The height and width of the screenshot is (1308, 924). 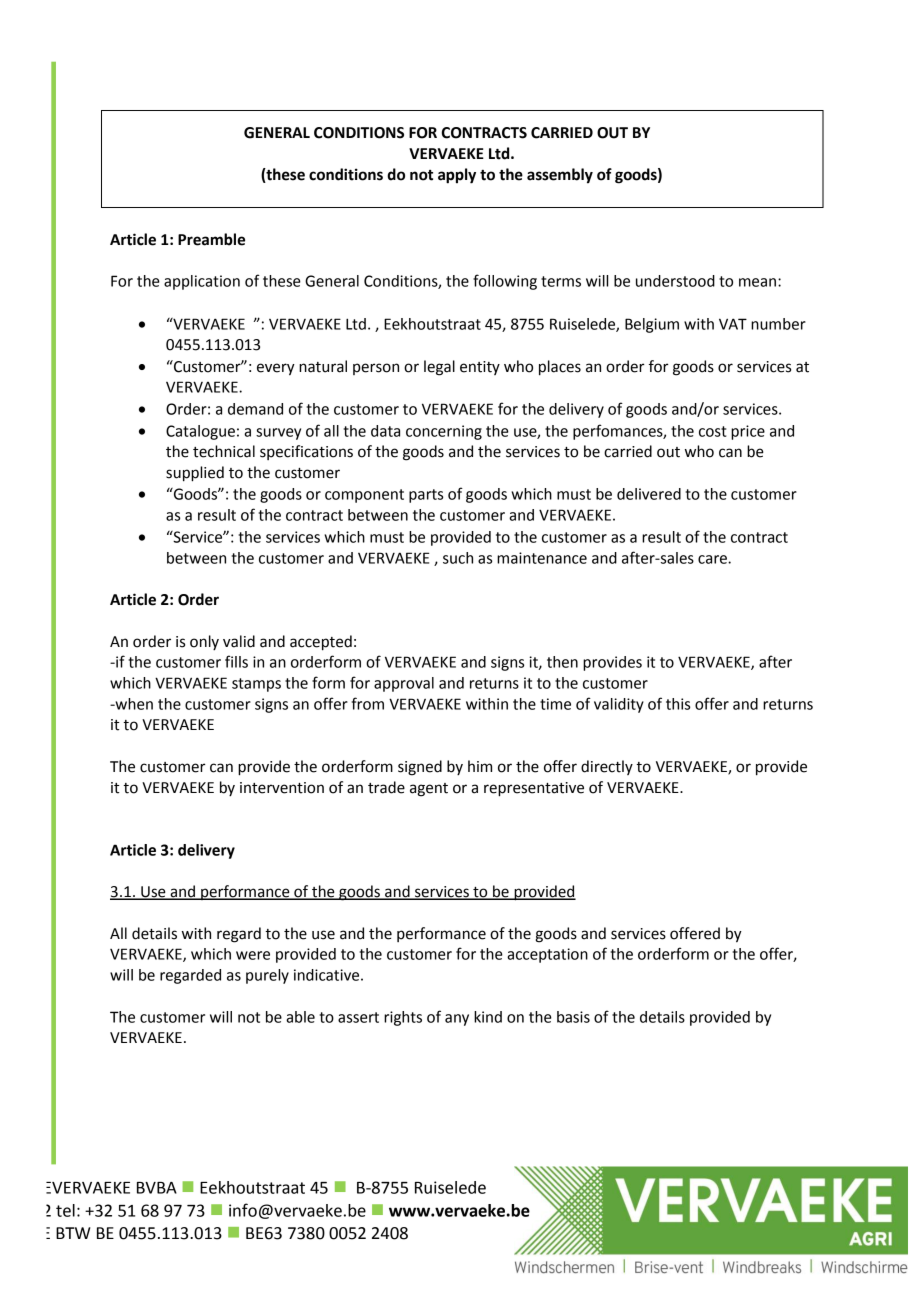 What do you see at coordinates (204, 642) in the screenshot?
I see `only` at bounding box center [204, 642].
